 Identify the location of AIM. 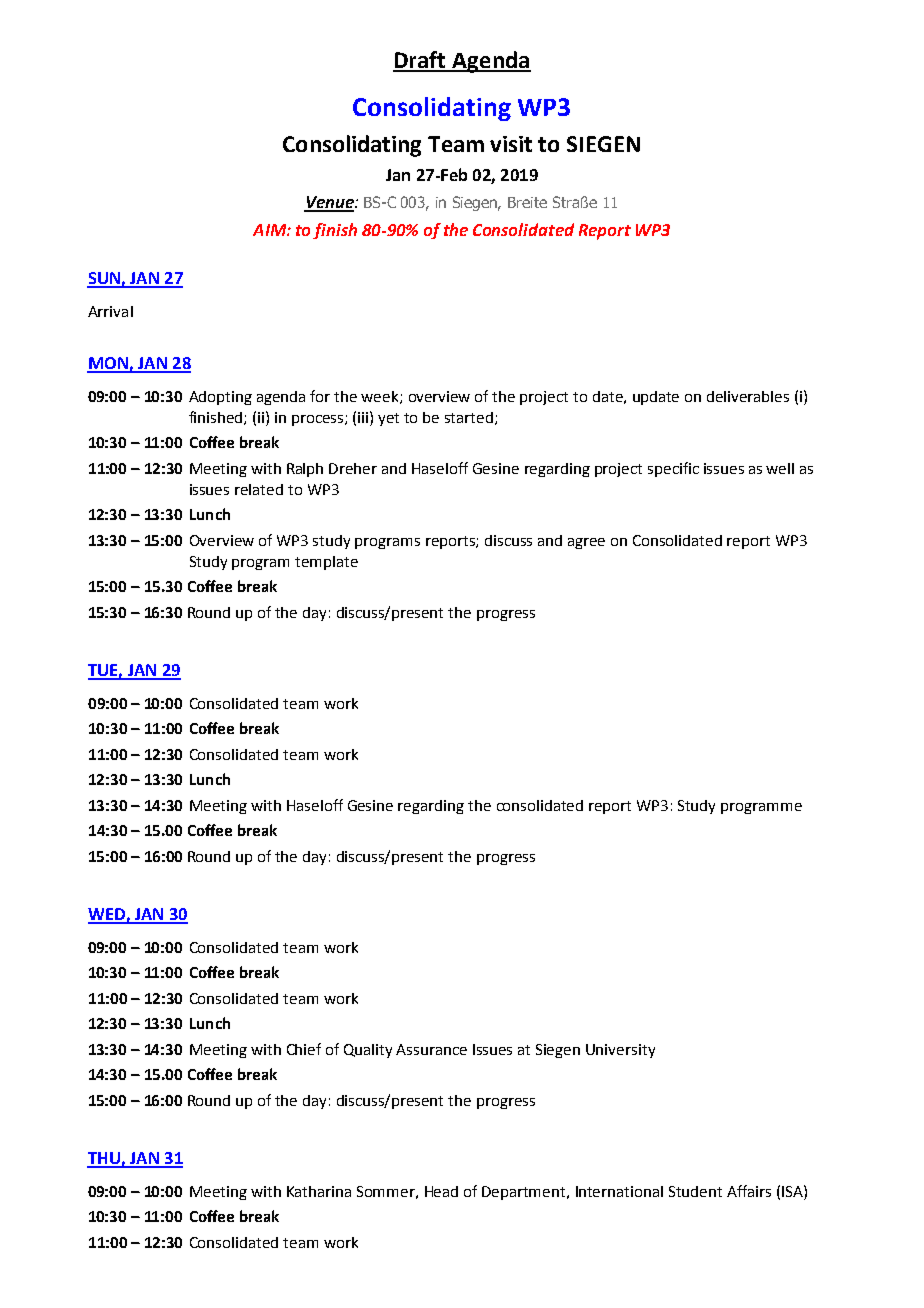
(270, 230).
